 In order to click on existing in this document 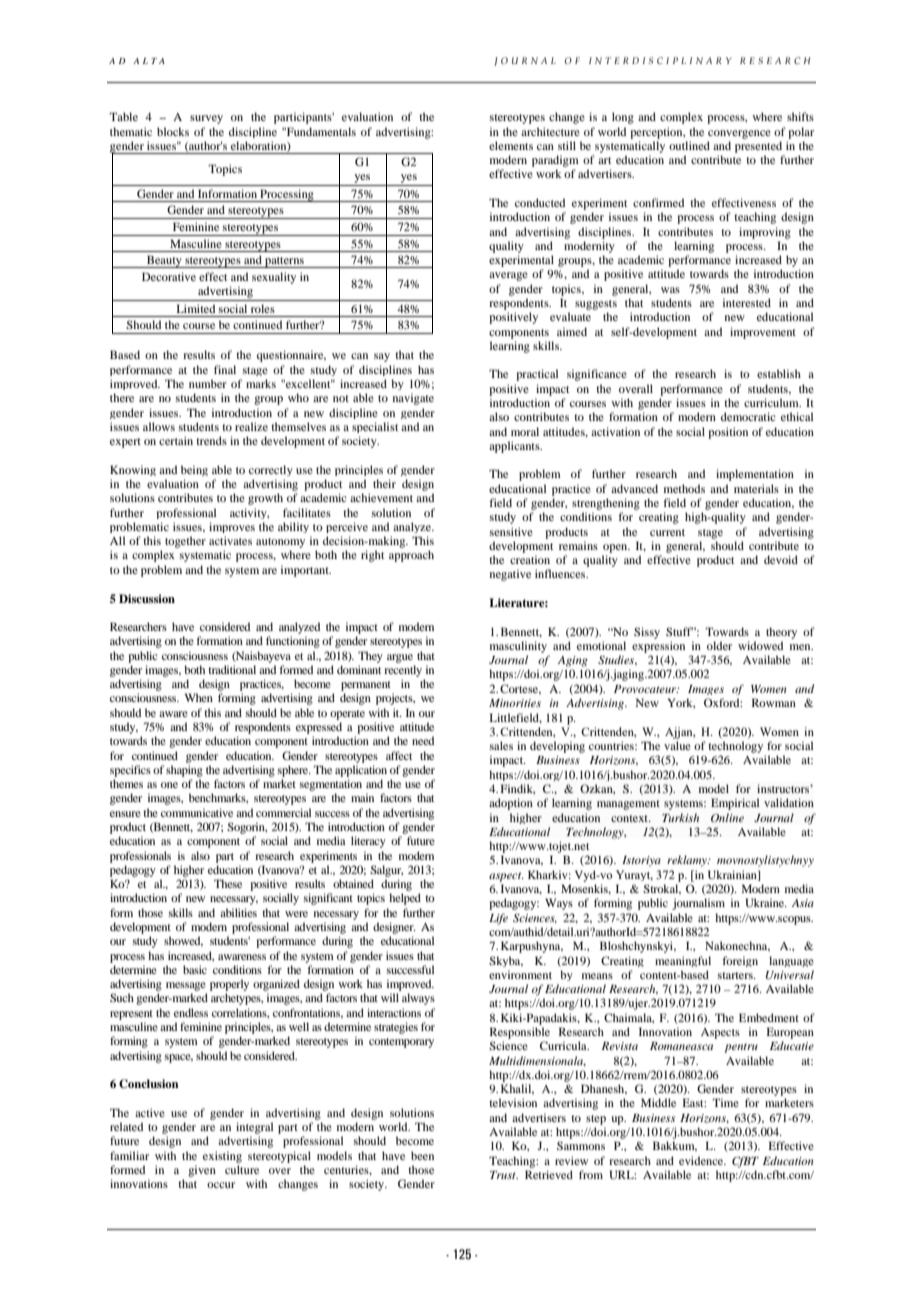, I will do `click(222, 1157)`.
